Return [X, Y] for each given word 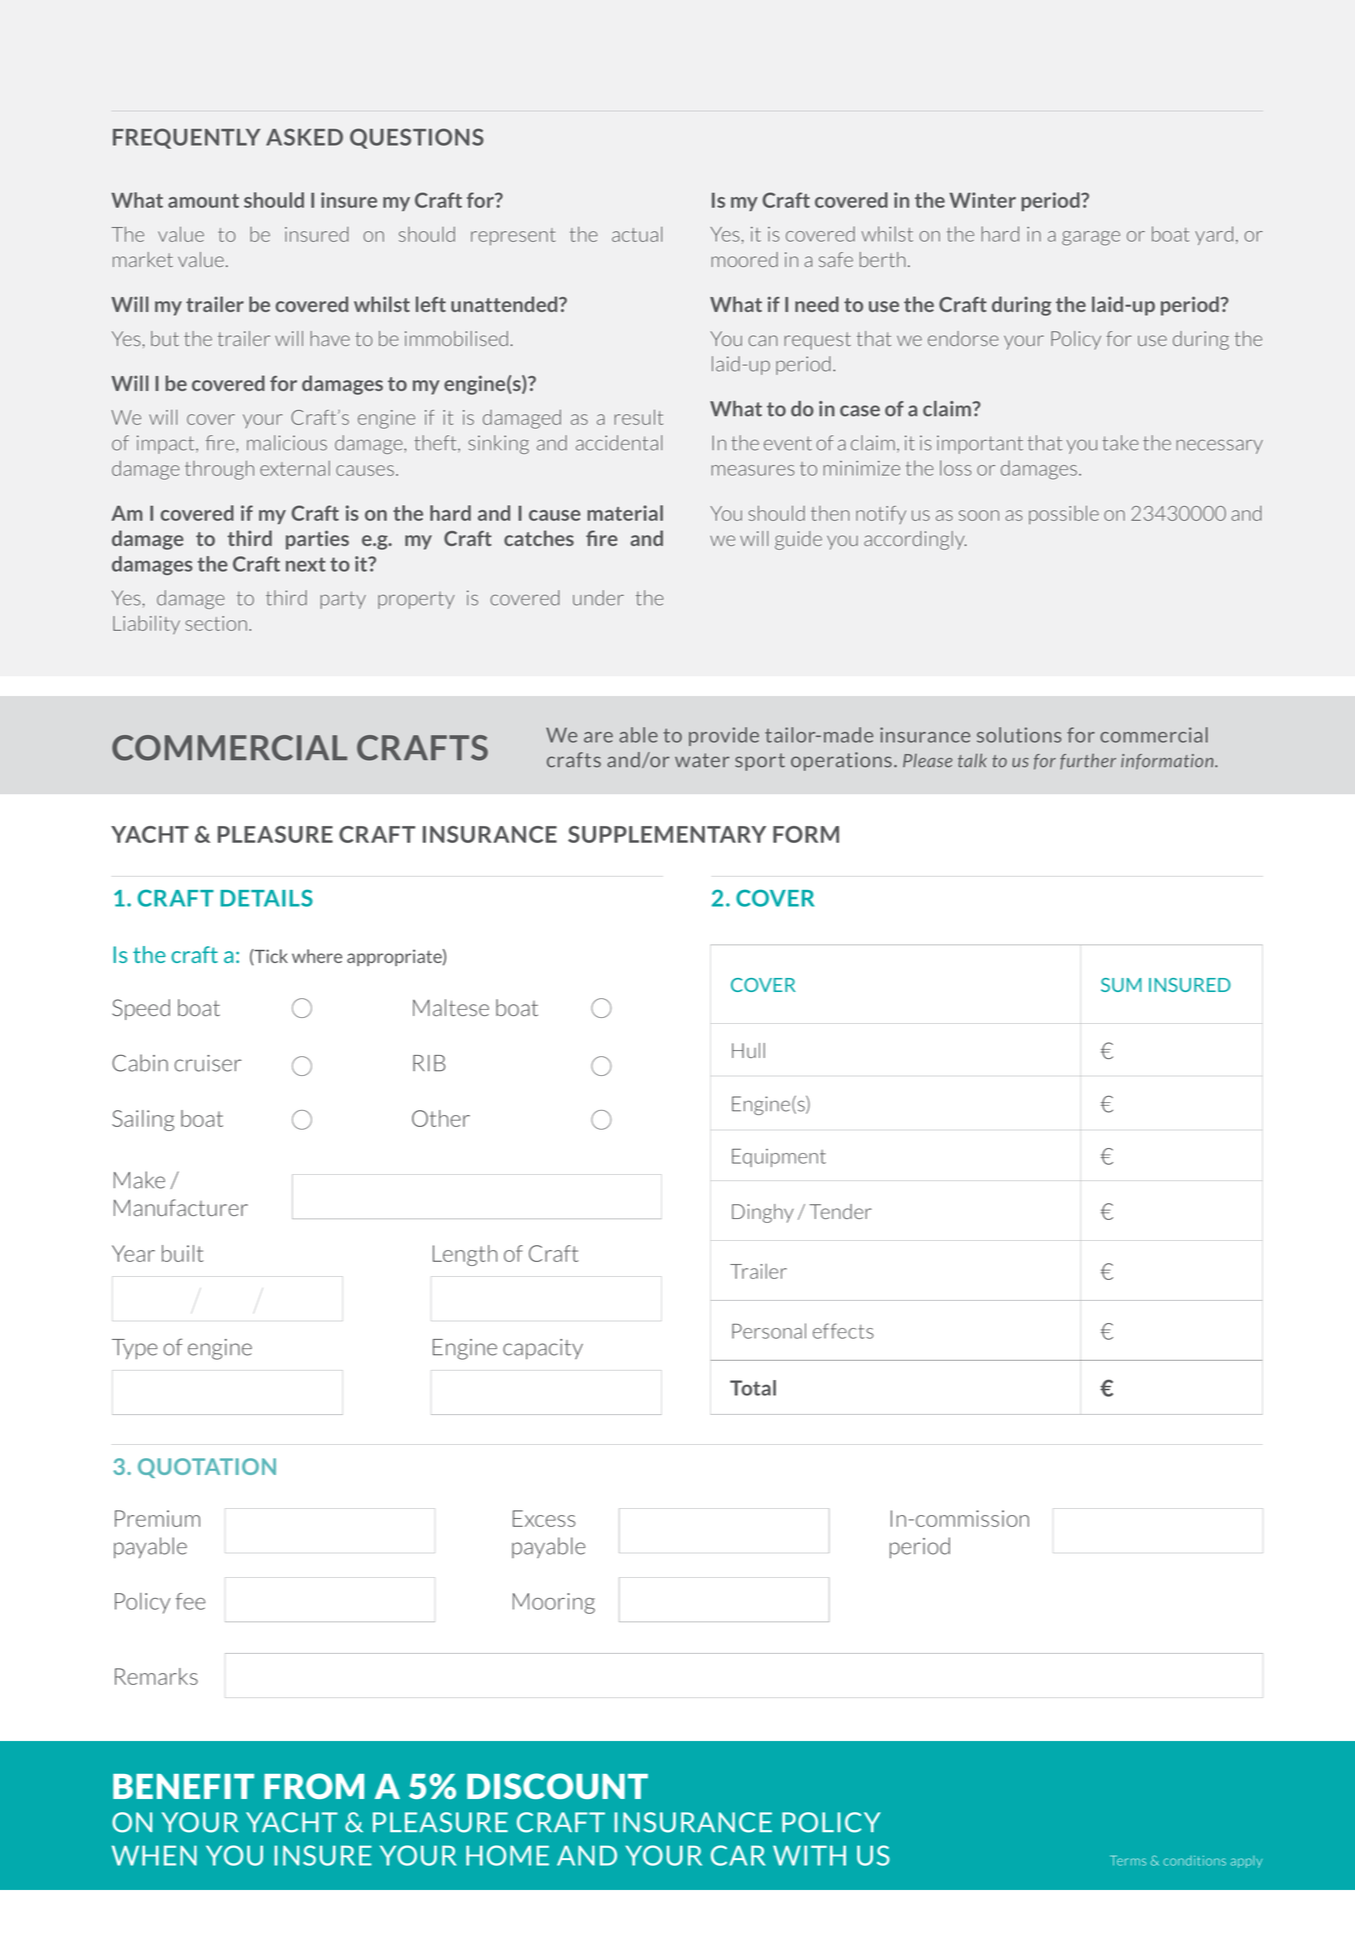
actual [637, 234]
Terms [1128, 1860]
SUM [1121, 985]
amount [203, 201]
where [317, 956]
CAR [738, 1855]
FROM [314, 1786]
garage [1091, 238]
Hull [748, 1050]
